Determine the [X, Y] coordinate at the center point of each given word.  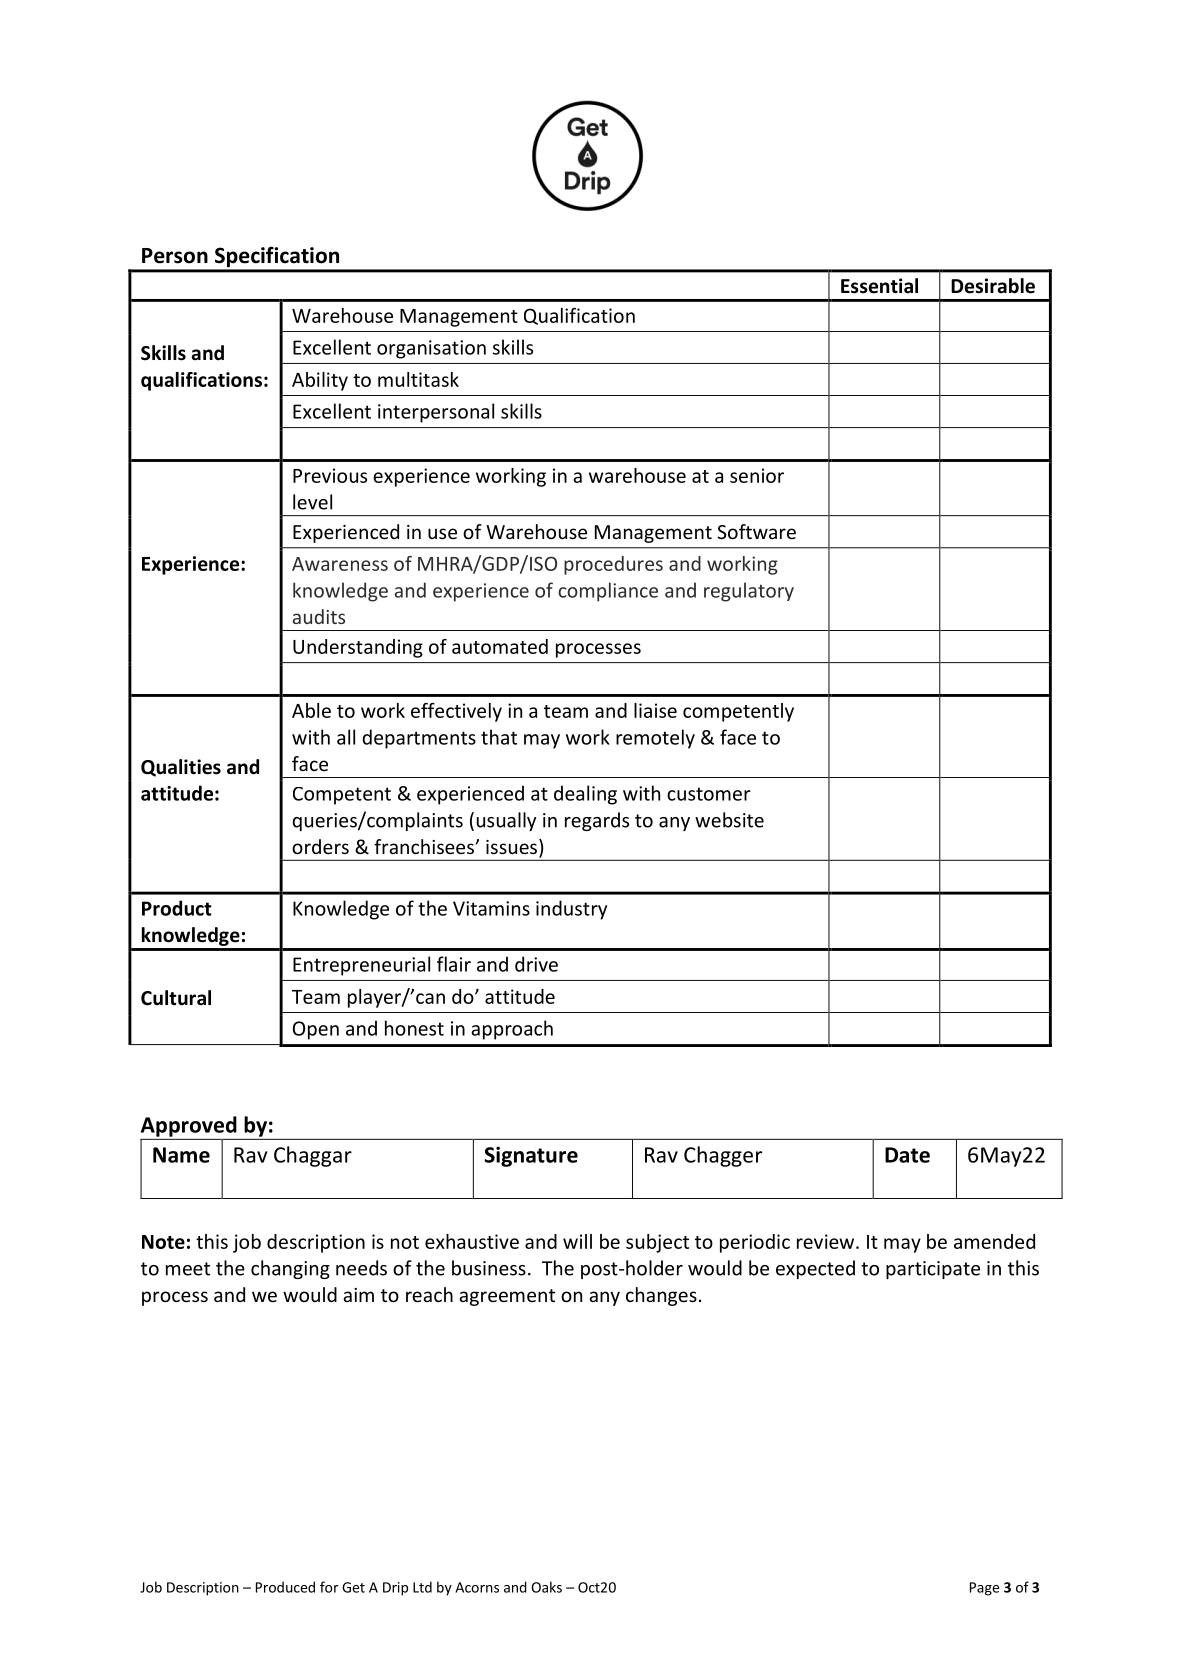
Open [316, 1030]
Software [756, 531]
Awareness [340, 564]
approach [512, 1030]
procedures [613, 565]
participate [933, 1270]
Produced [285, 1587]
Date [907, 1155]
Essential [879, 286]
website [729, 820]
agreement [507, 1297]
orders [320, 846]
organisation [431, 349]
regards [597, 821]
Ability [320, 381]
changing [290, 1269]
